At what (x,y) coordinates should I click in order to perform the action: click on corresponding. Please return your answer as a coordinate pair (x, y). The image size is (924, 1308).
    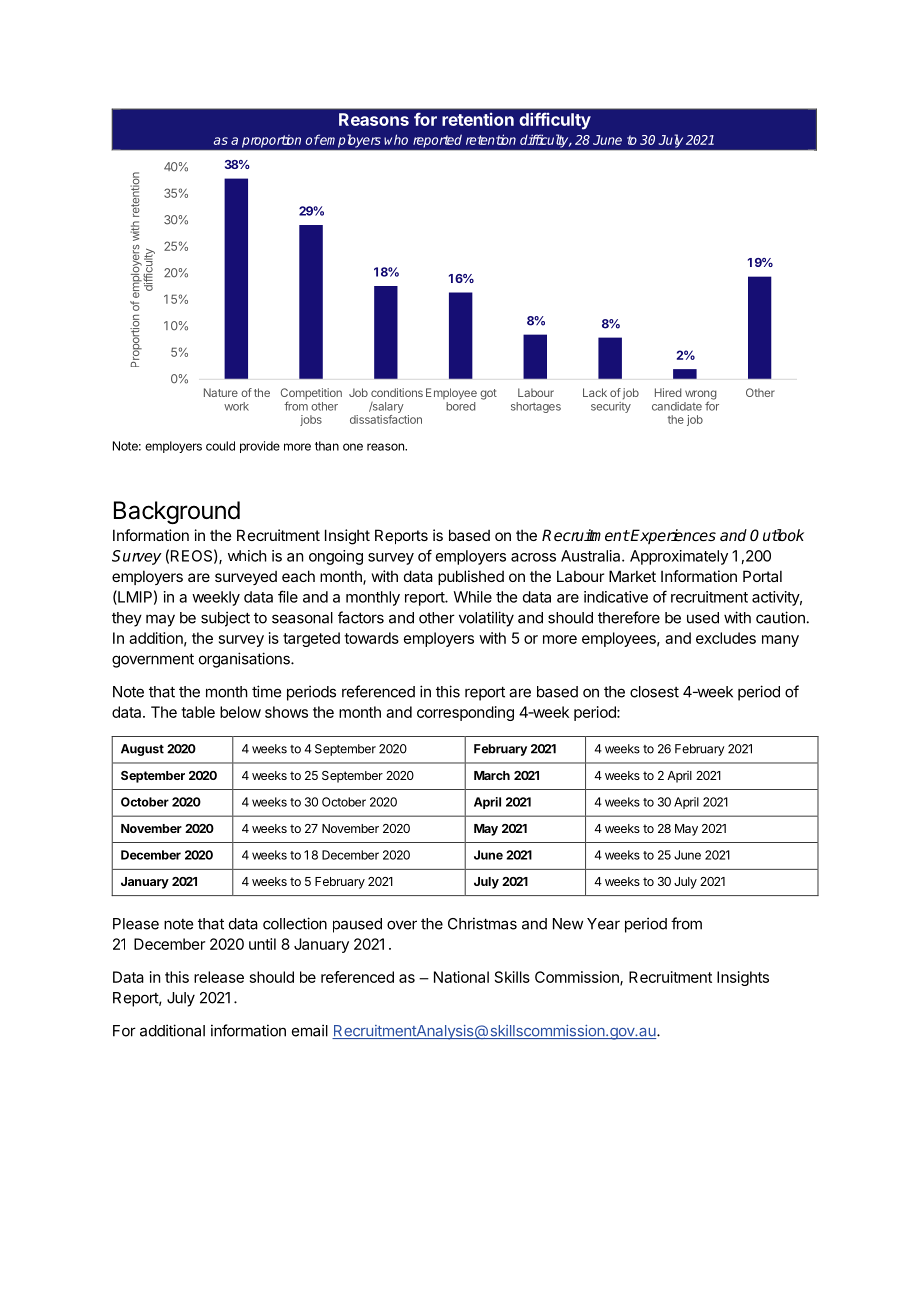
    Looking at the image, I should click on (465, 713).
